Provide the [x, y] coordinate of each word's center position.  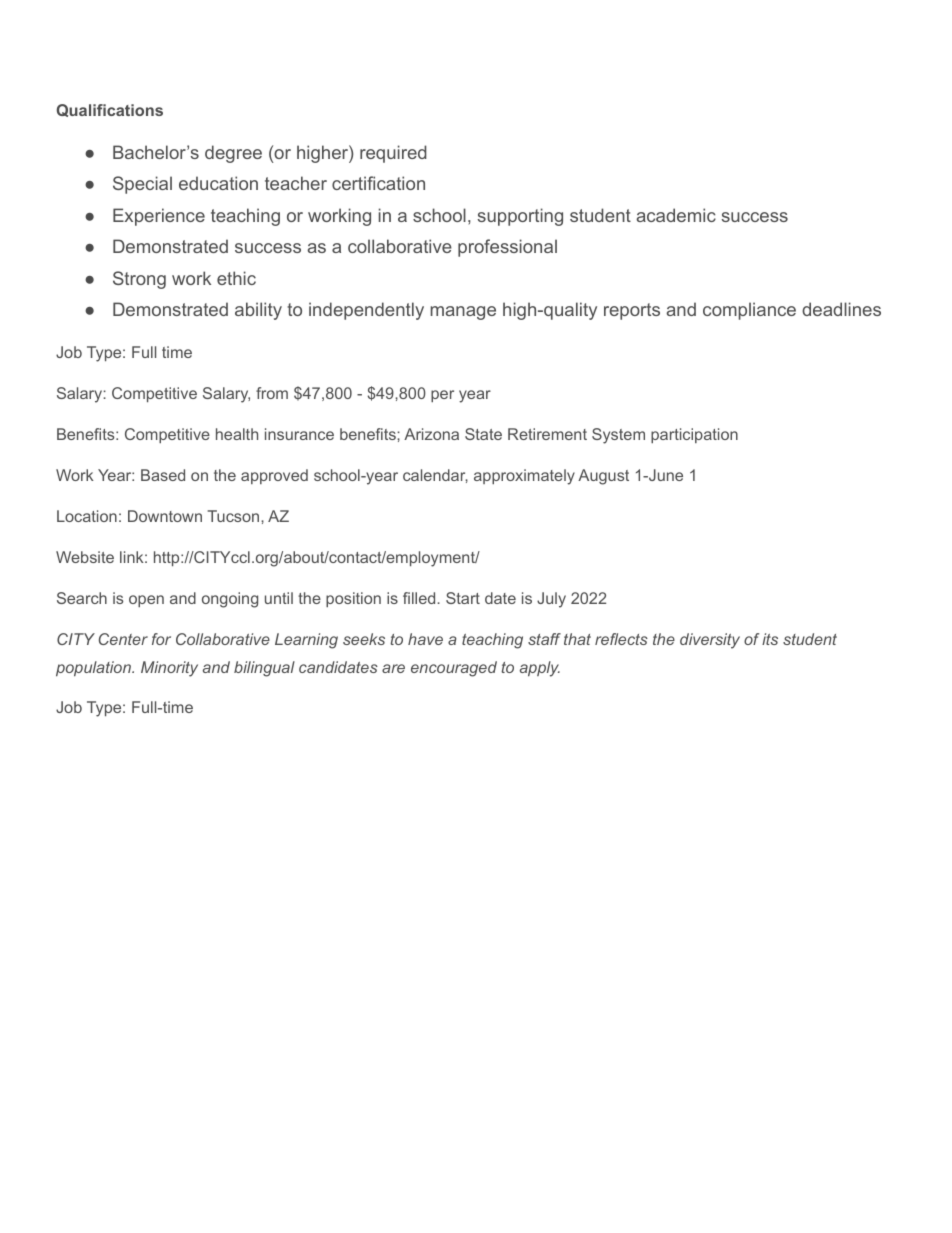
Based [163, 475]
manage [463, 313]
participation [694, 435]
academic [676, 215]
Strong [139, 280]
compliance [749, 311]
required [393, 154]
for [161, 639]
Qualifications [110, 110]
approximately [524, 477]
